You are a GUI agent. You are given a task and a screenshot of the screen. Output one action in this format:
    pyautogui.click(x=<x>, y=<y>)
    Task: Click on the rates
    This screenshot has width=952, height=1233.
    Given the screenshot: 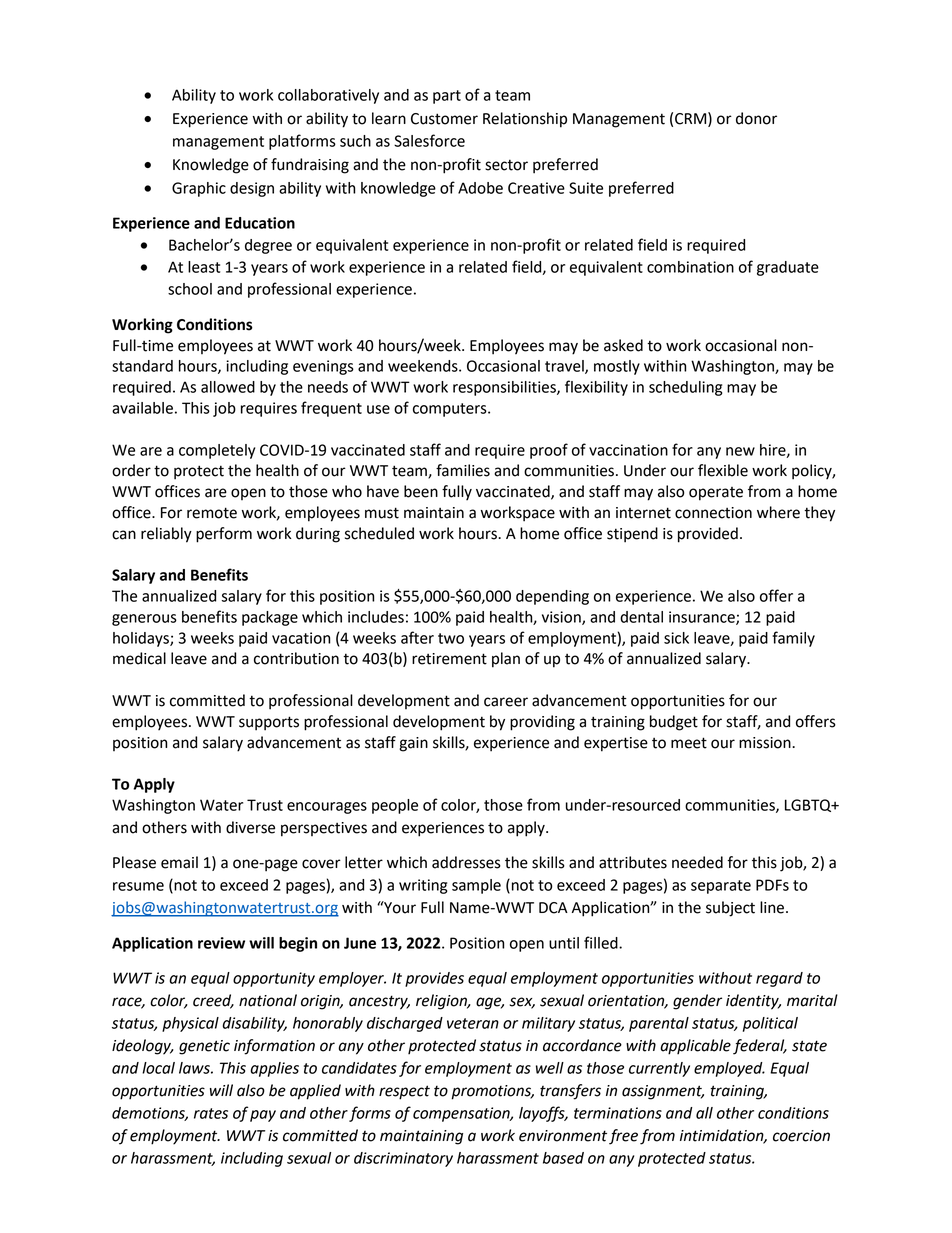 What is the action you would take?
    pyautogui.click(x=211, y=1113)
